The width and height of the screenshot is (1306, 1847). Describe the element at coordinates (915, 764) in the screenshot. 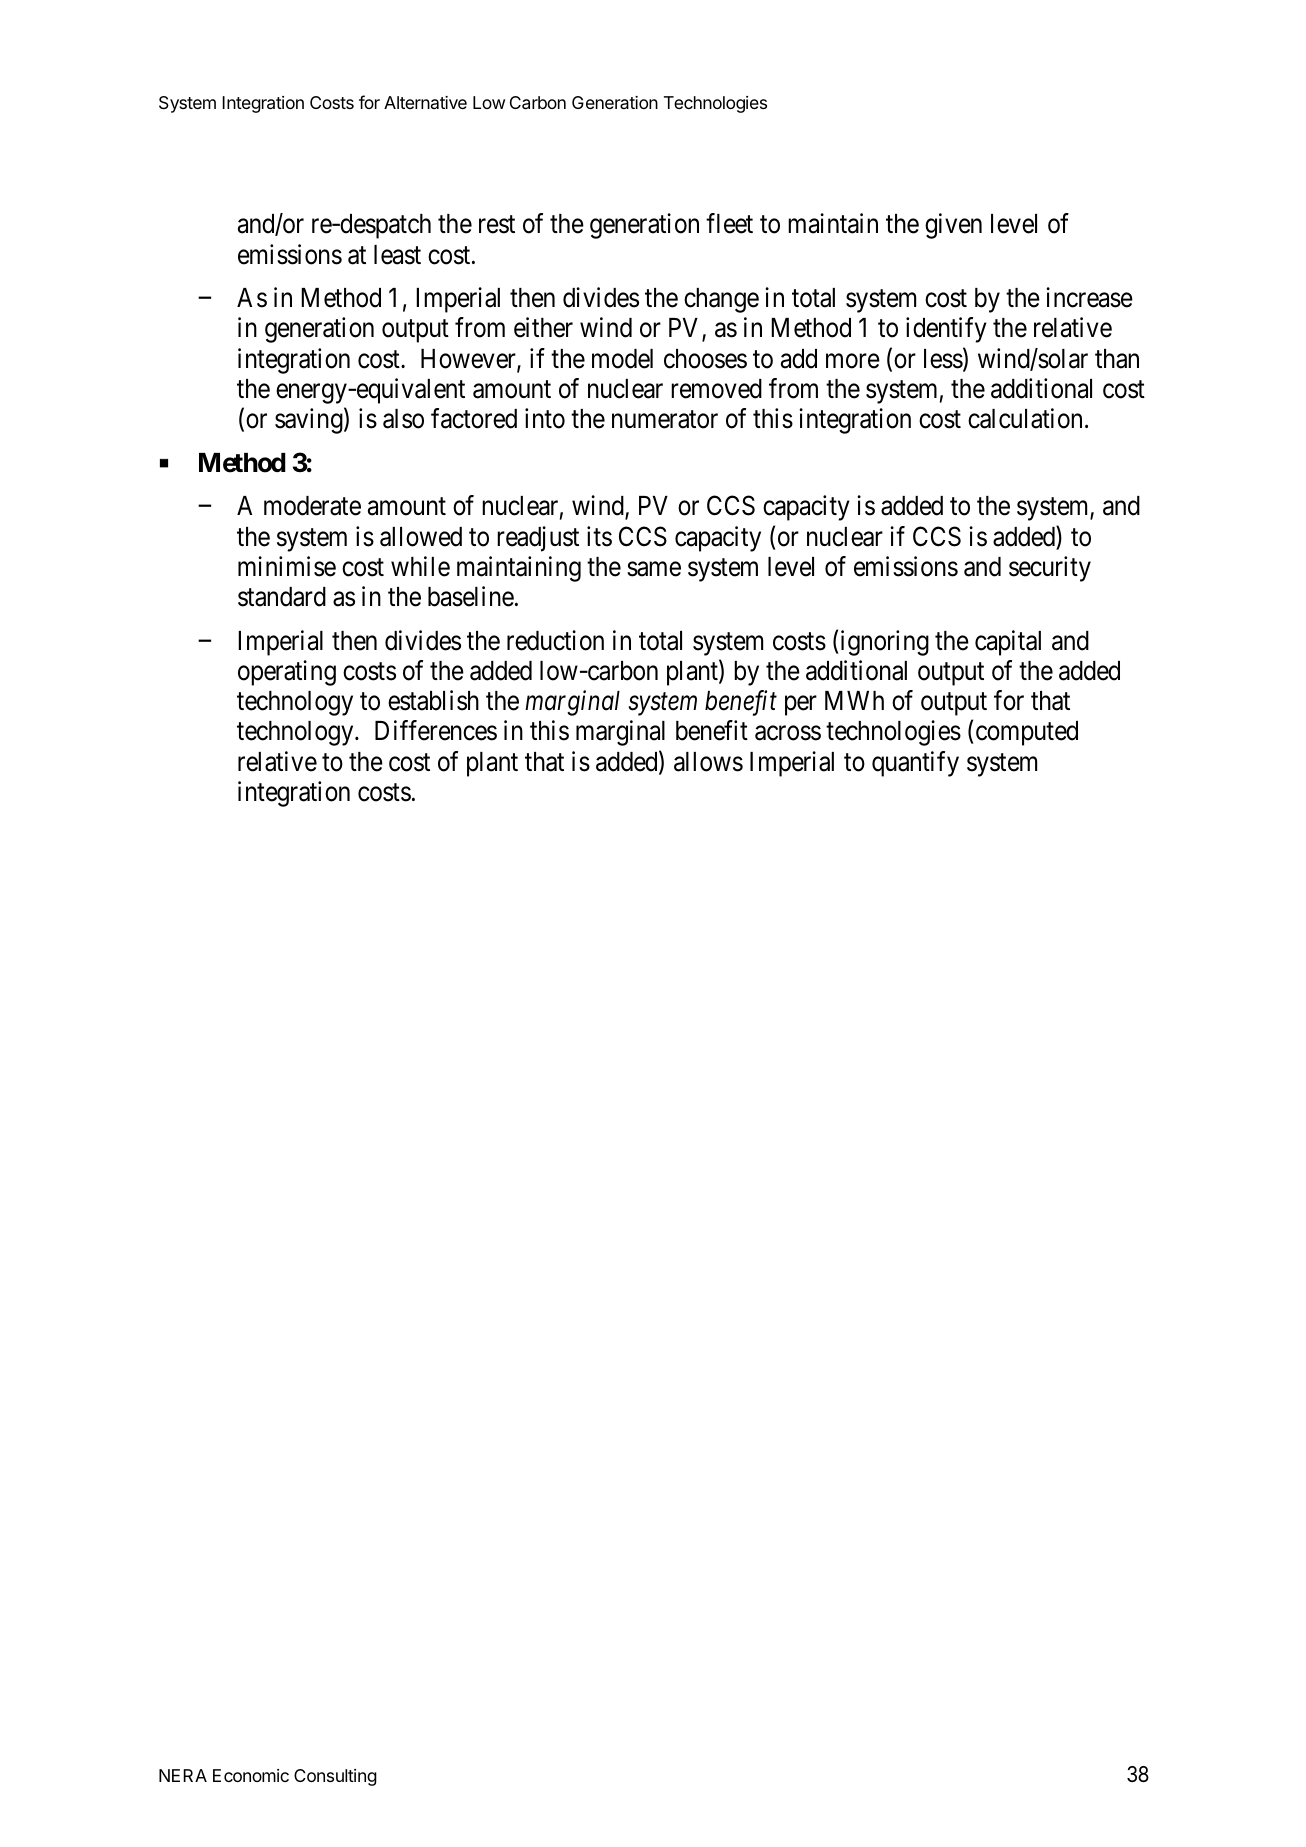

I see `quantify` at that location.
